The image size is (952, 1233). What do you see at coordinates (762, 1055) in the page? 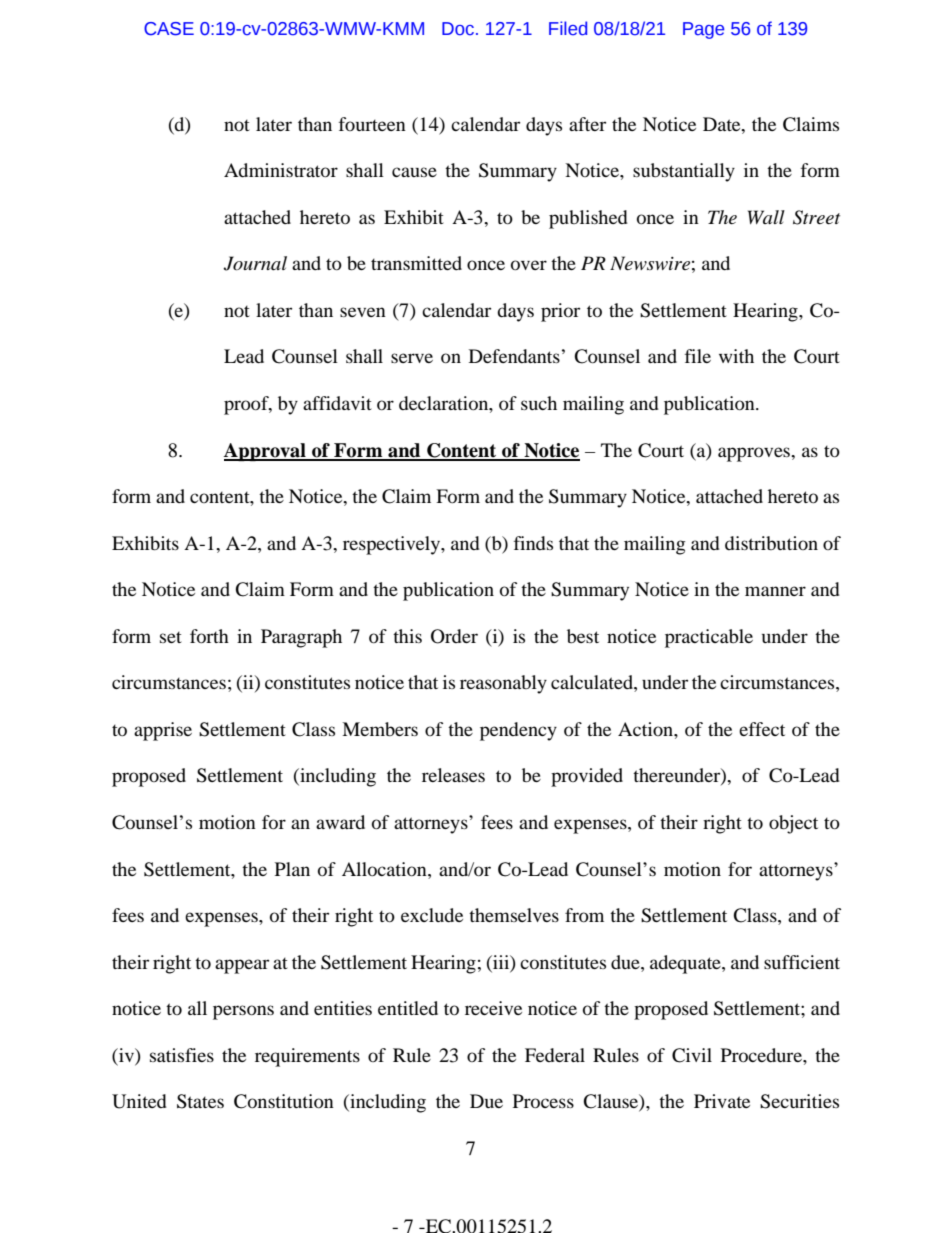
I see `Procedure` at bounding box center [762, 1055].
